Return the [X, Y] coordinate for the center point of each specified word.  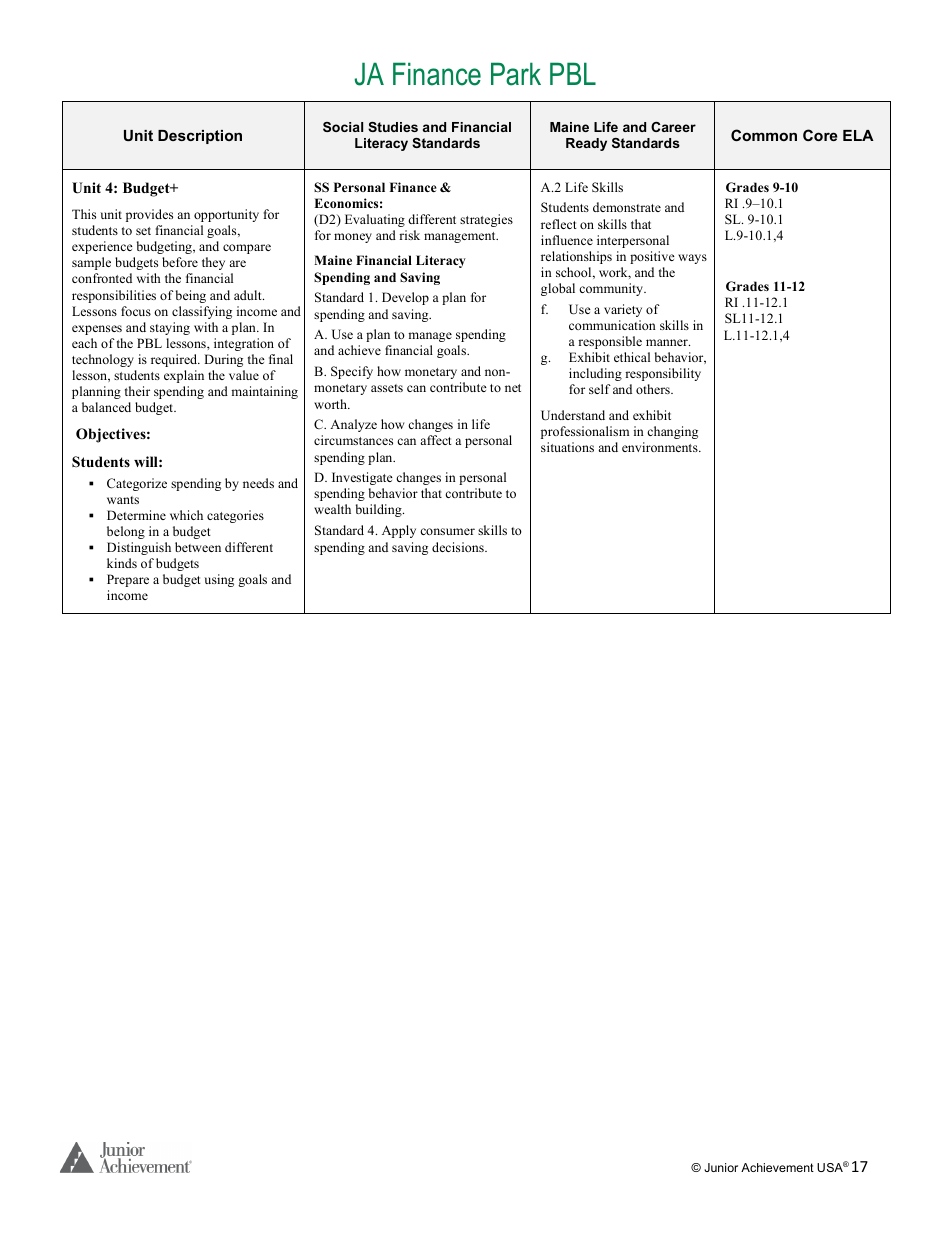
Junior [721, 1167]
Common [764, 135]
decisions [459, 547]
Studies [393, 127]
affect [436, 440]
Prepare [128, 580]
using [219, 580]
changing [672, 432]
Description [200, 137]
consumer [447, 531]
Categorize [137, 484]
